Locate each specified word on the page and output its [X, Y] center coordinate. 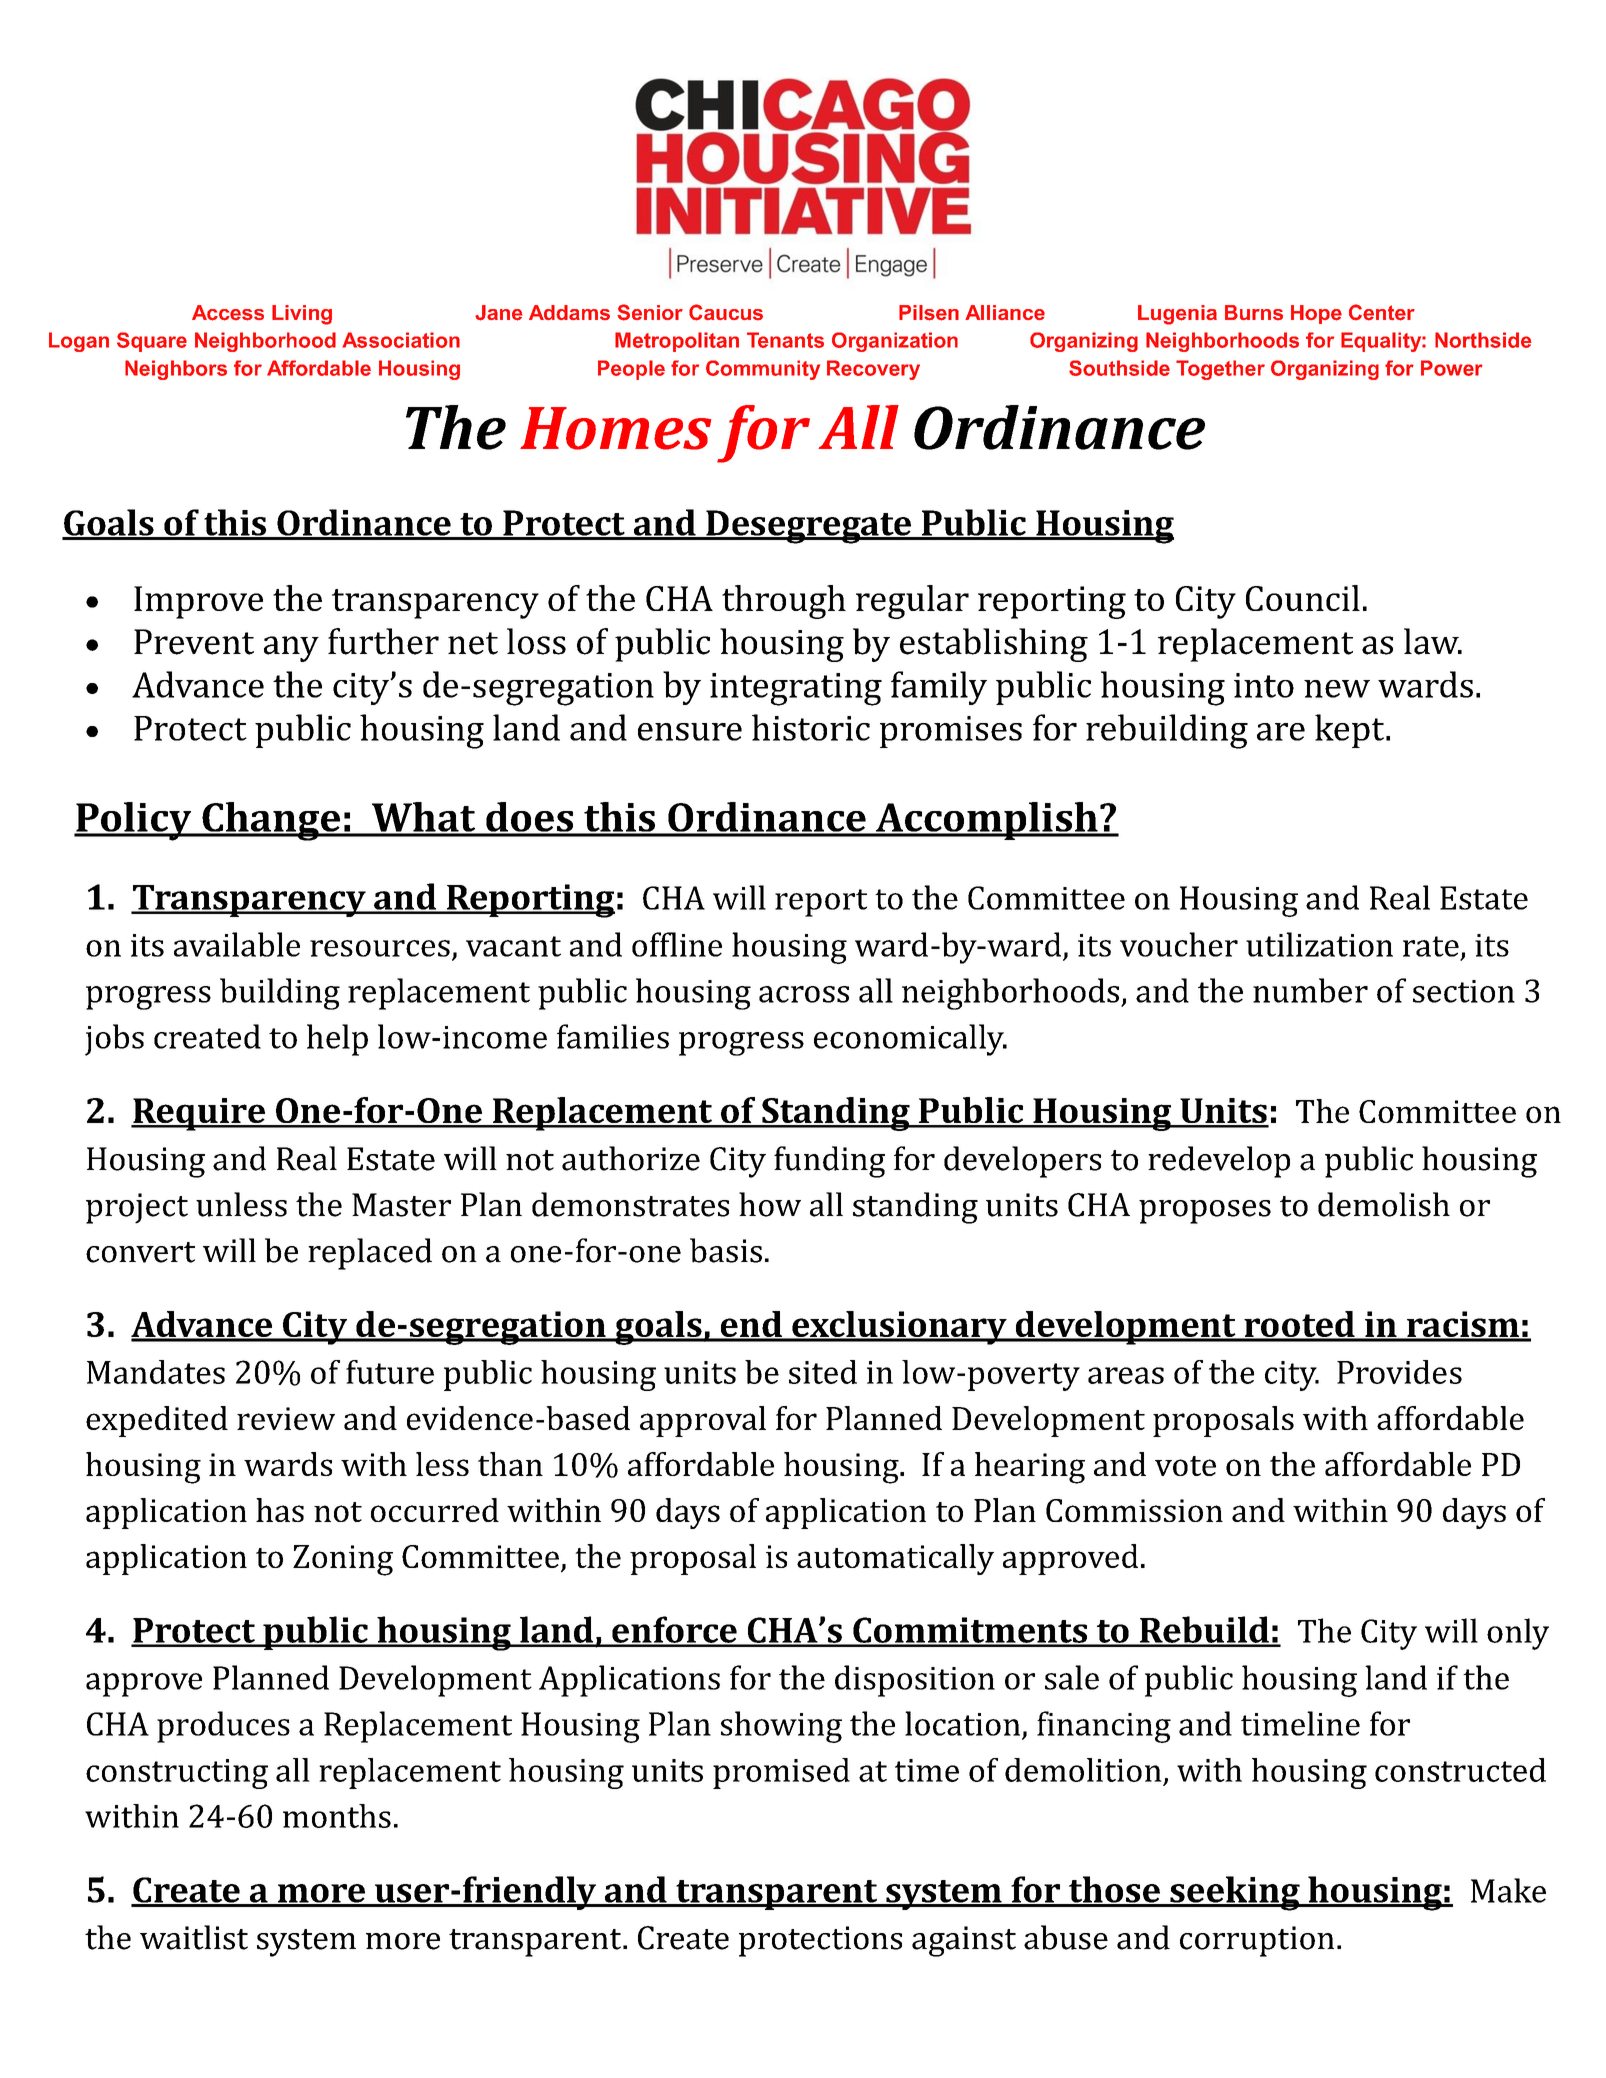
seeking [1235, 1893]
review [286, 1418]
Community [763, 370]
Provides [1399, 1372]
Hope [1316, 314]
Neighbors [176, 370]
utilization [1319, 944]
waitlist [194, 1937]
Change [271, 821]
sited [823, 1372]
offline [677, 944]
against [964, 1941]
